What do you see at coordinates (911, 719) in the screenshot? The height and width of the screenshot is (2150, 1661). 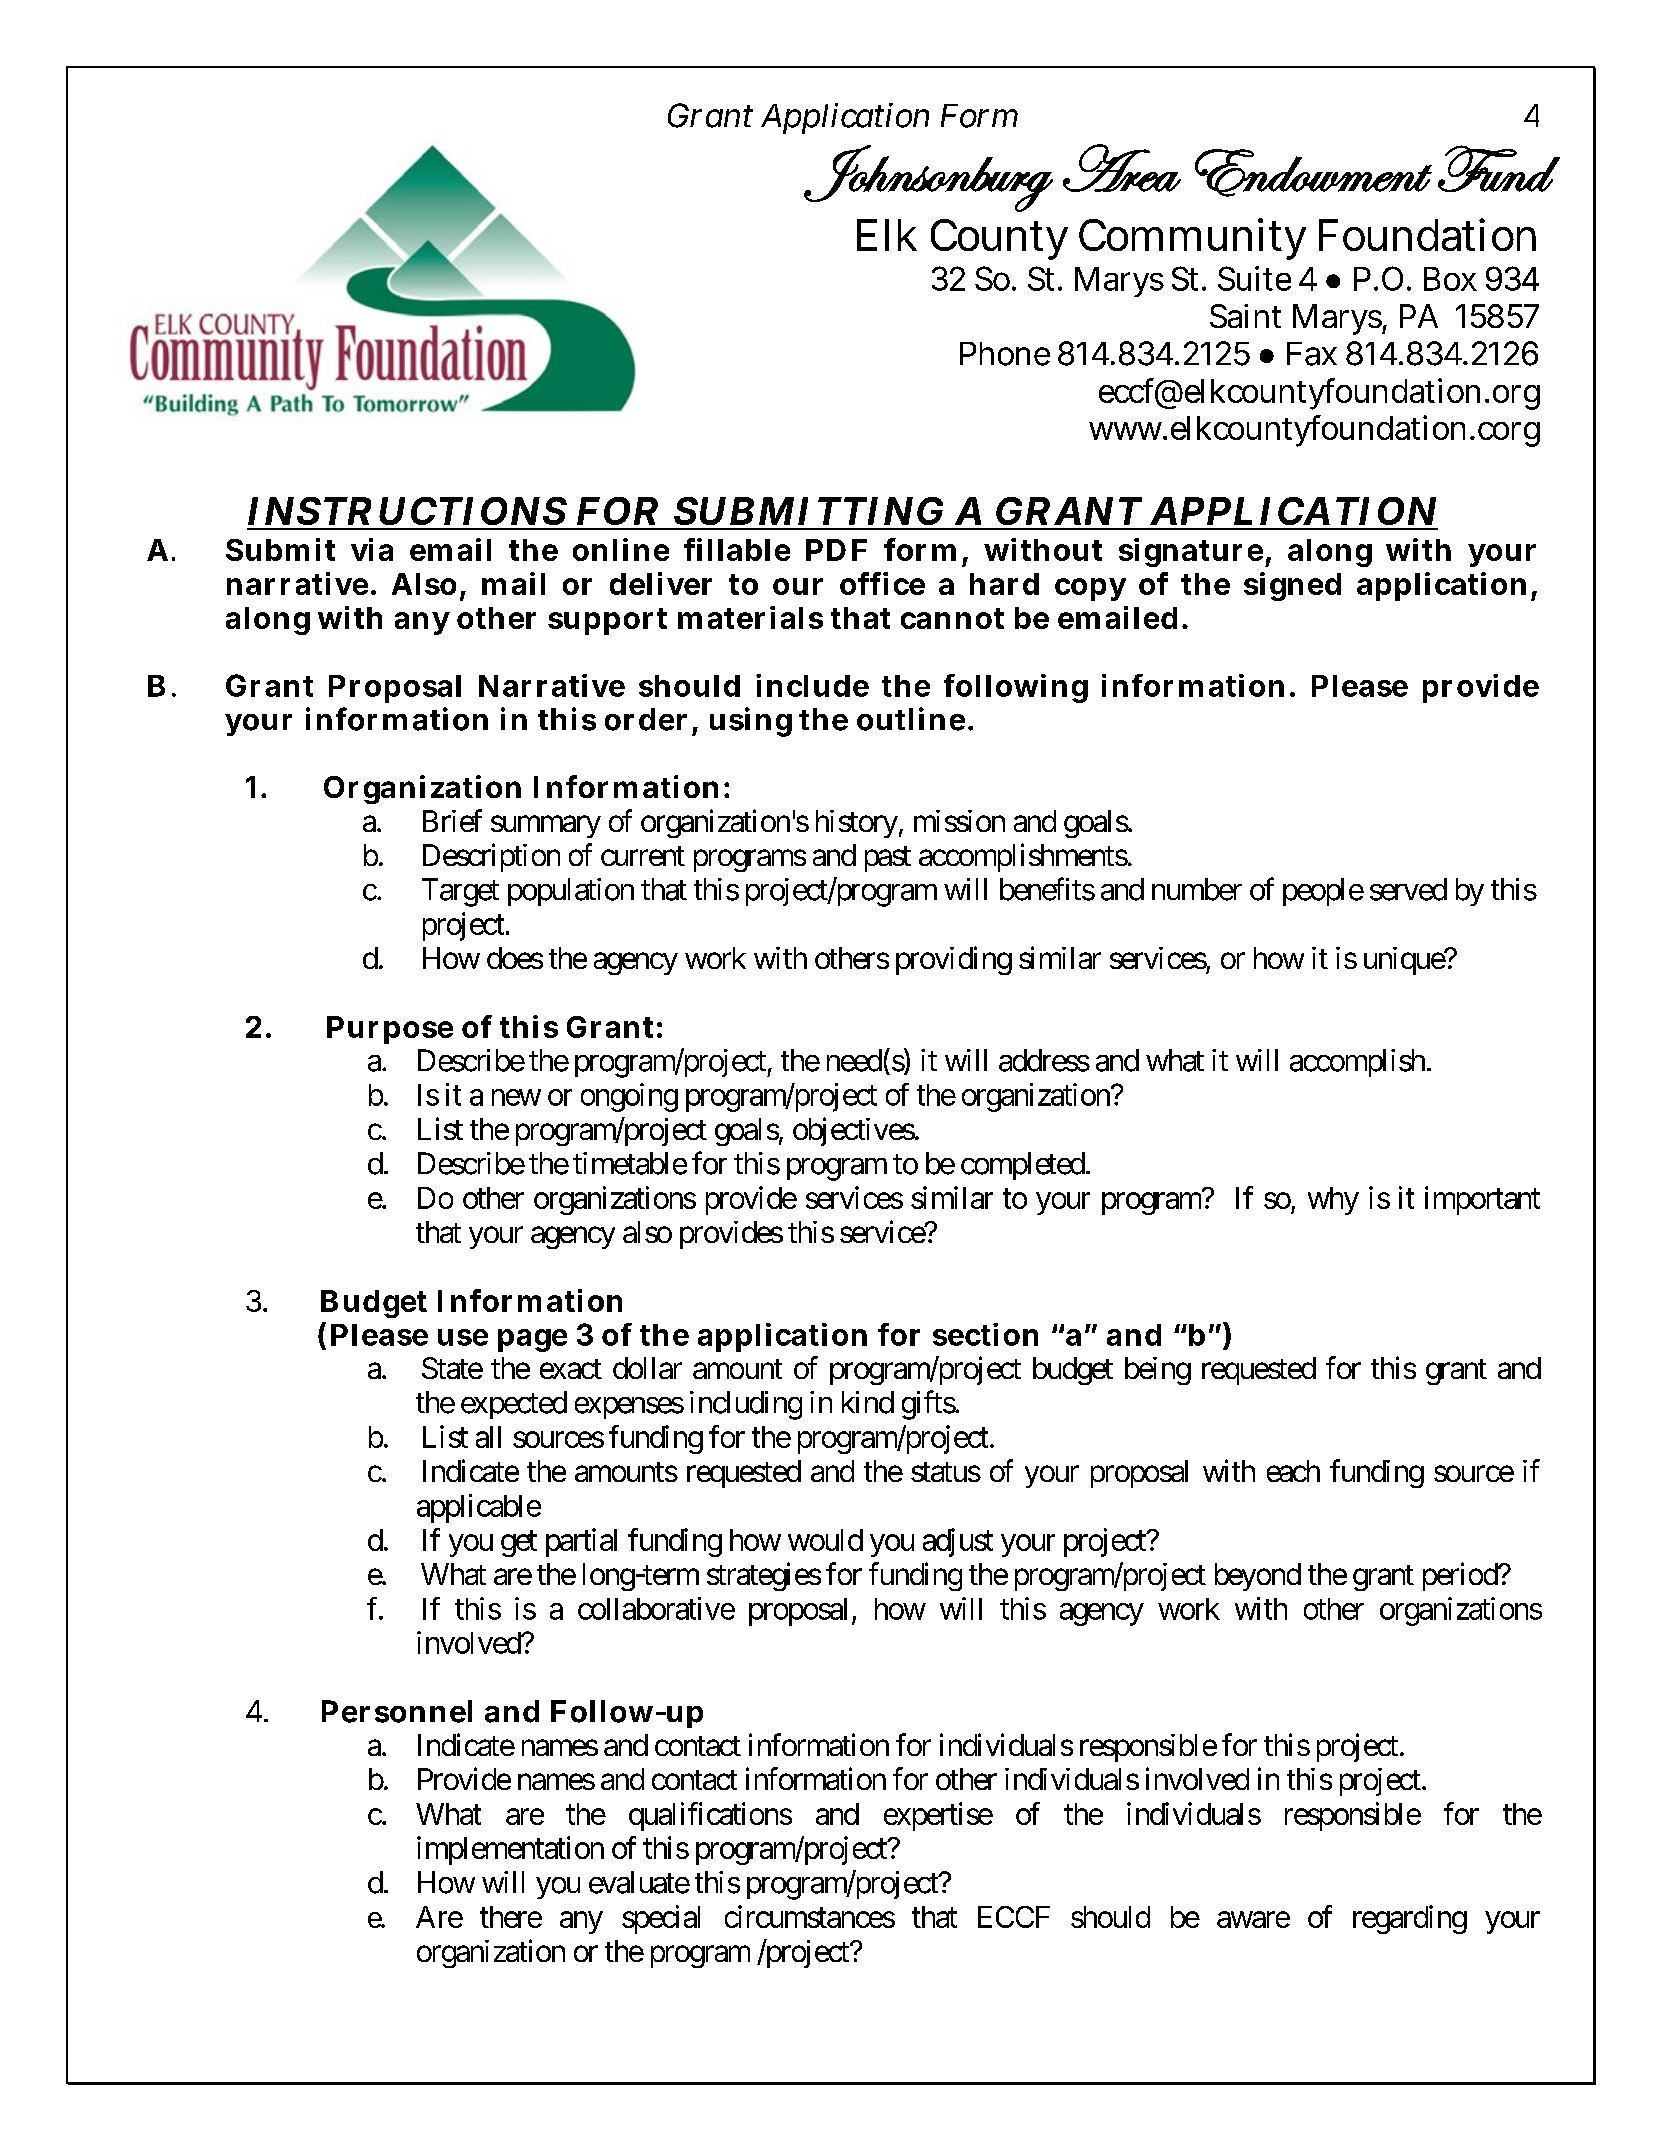 I see `outline` at bounding box center [911, 719].
